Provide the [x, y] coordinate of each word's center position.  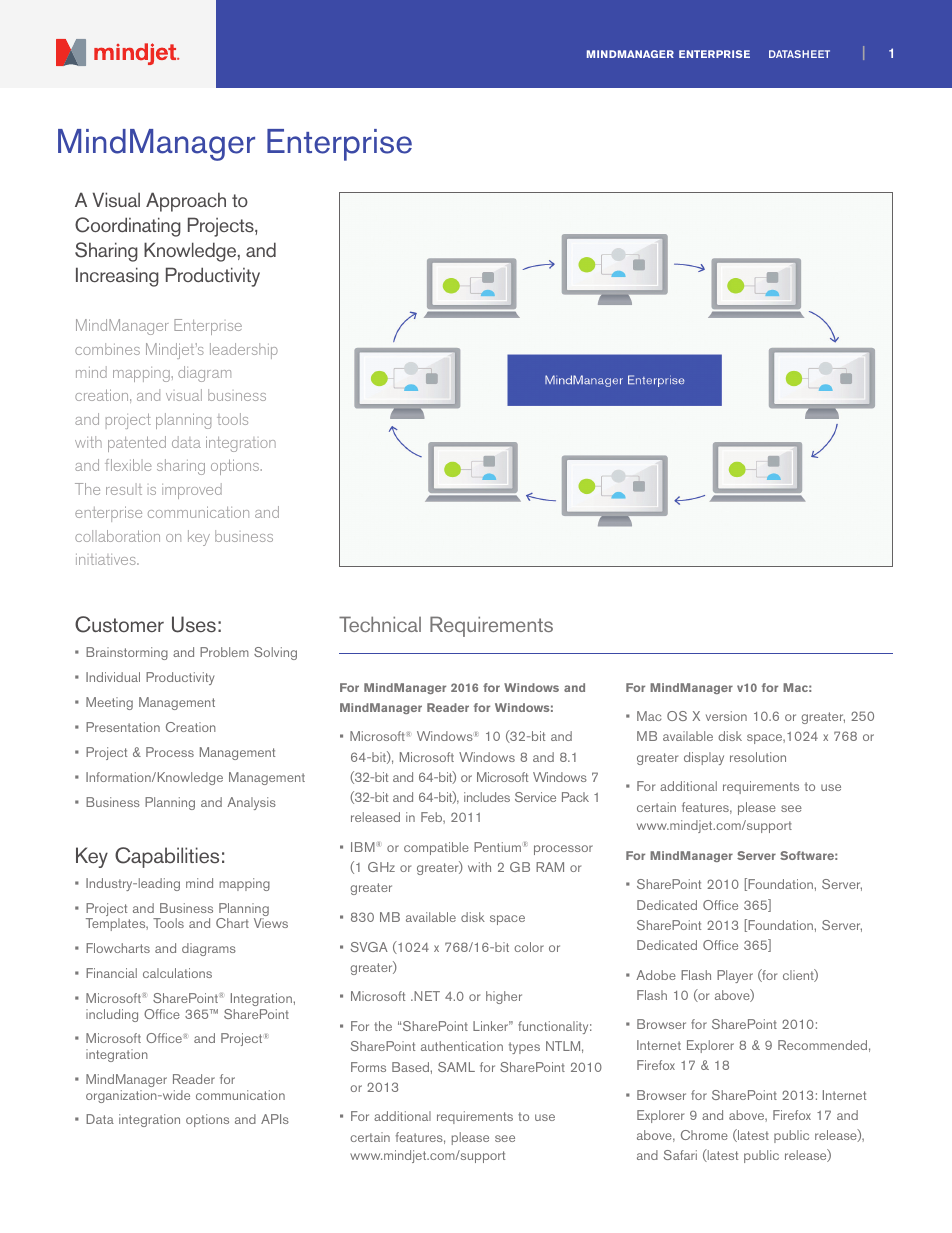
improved [192, 491]
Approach [186, 202]
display [704, 758]
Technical [380, 624]
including [112, 1015]
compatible [436, 848]
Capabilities [167, 857]
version [726, 716]
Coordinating [128, 227]
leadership [244, 351]
